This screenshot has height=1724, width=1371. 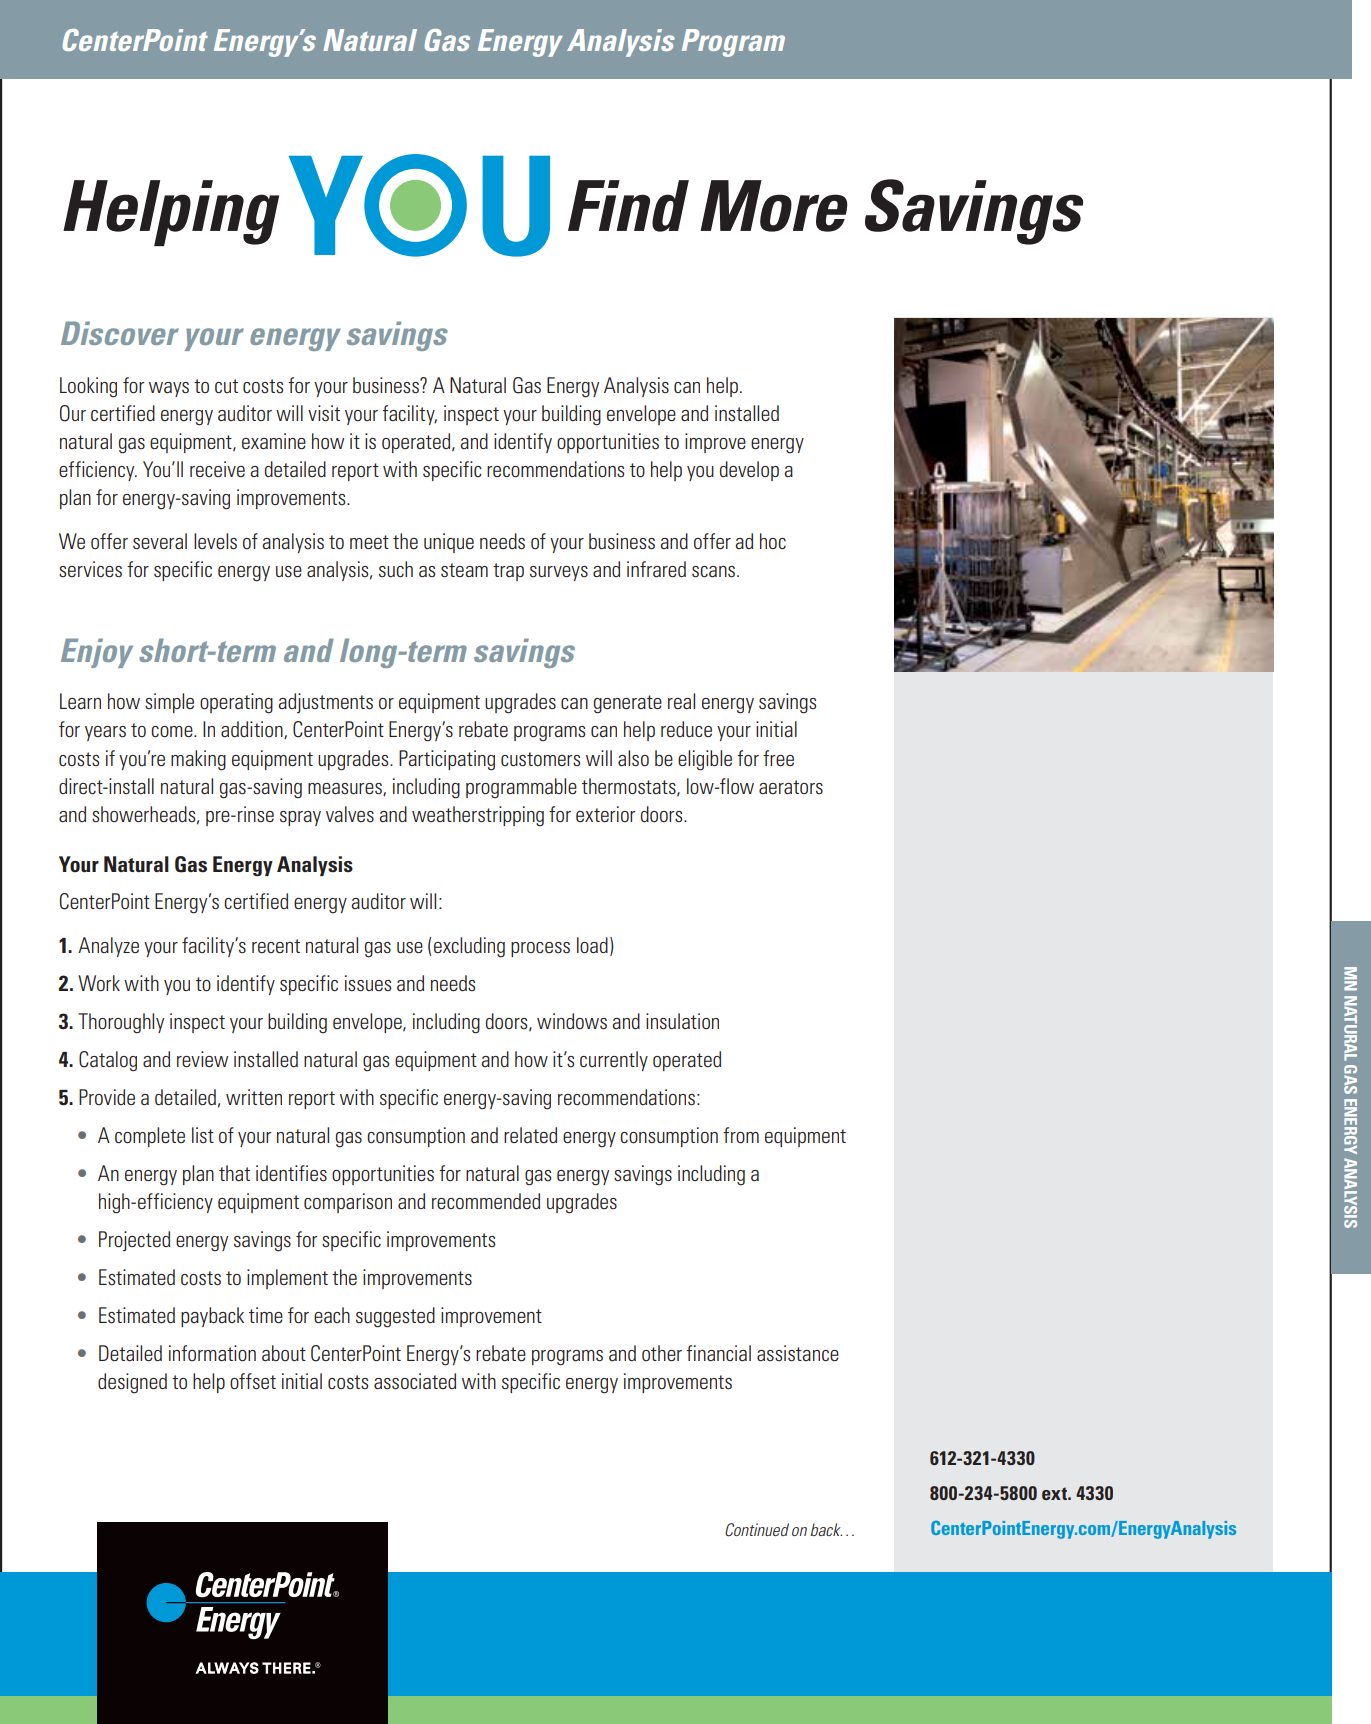 I want to click on eligible, so click(x=705, y=760).
